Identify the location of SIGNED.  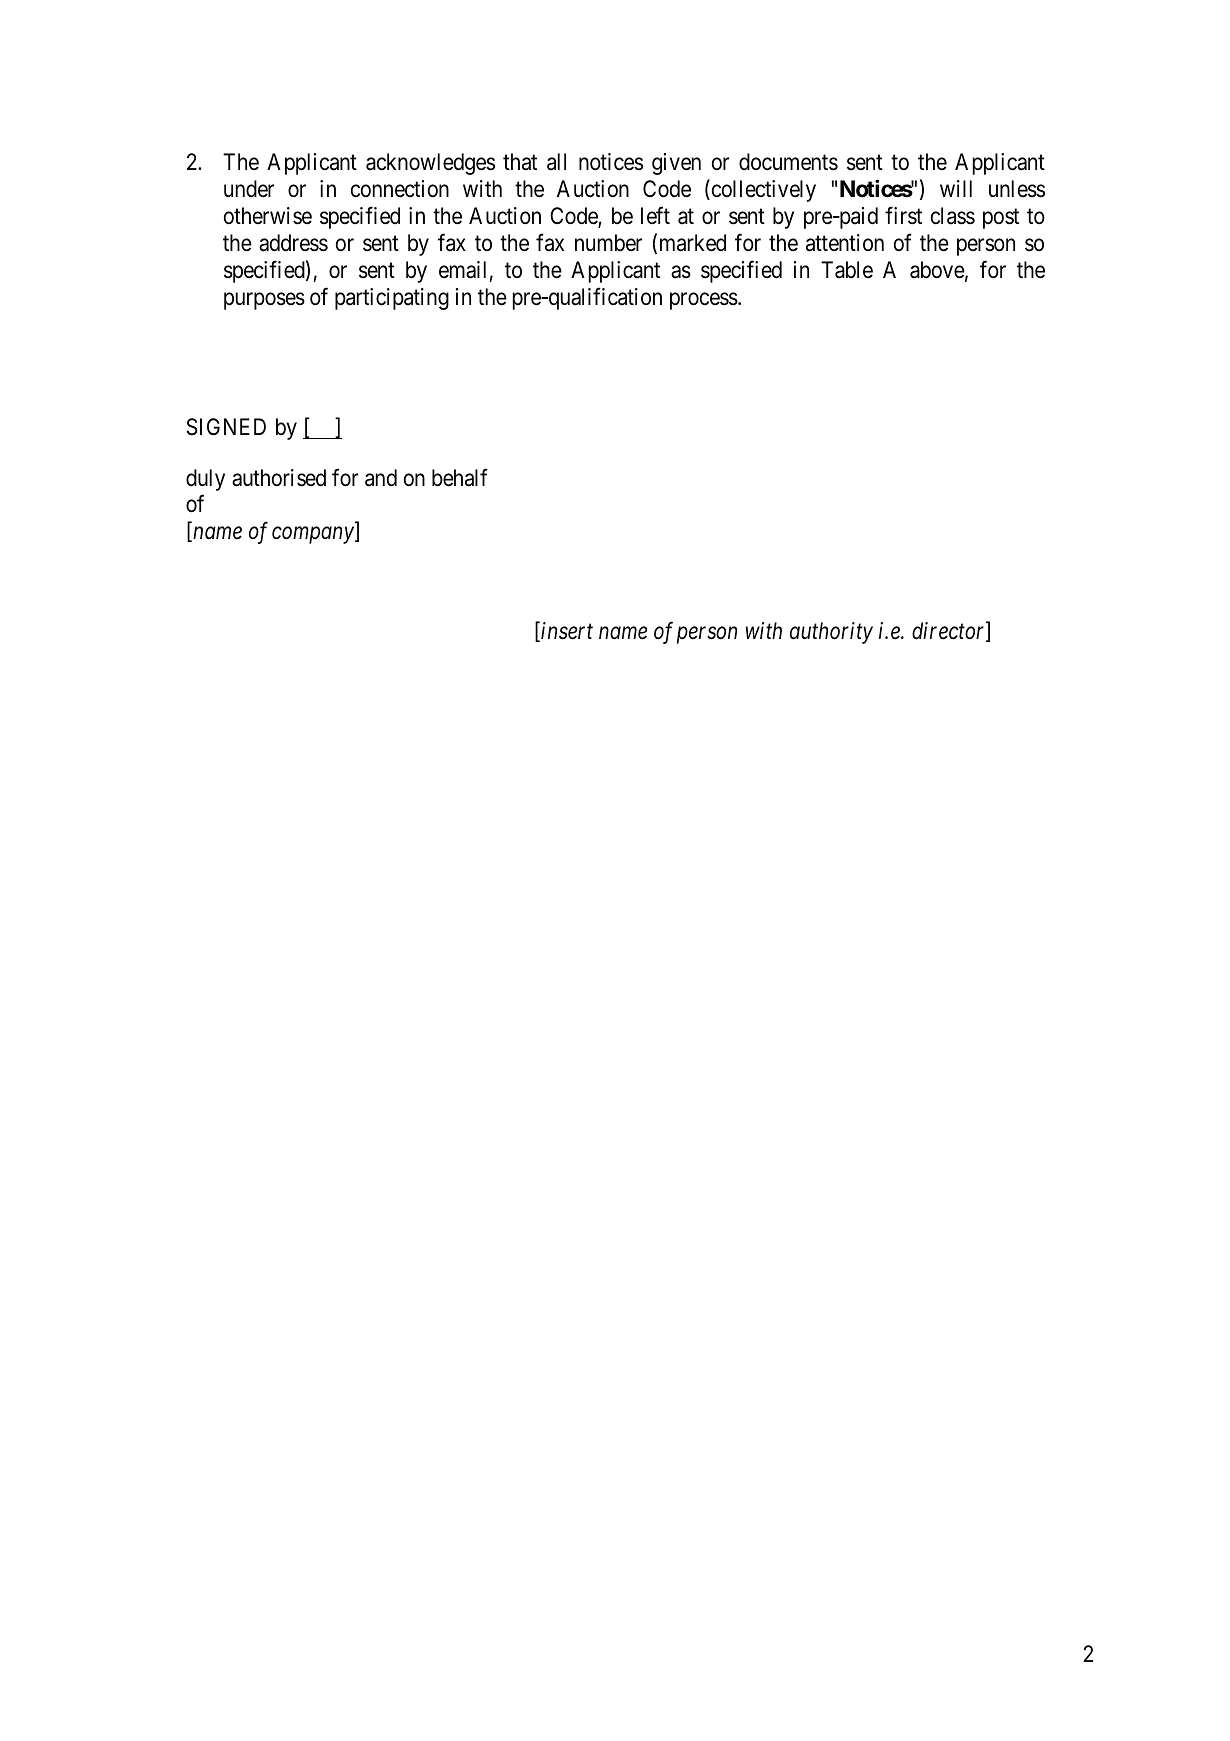
(226, 427).
